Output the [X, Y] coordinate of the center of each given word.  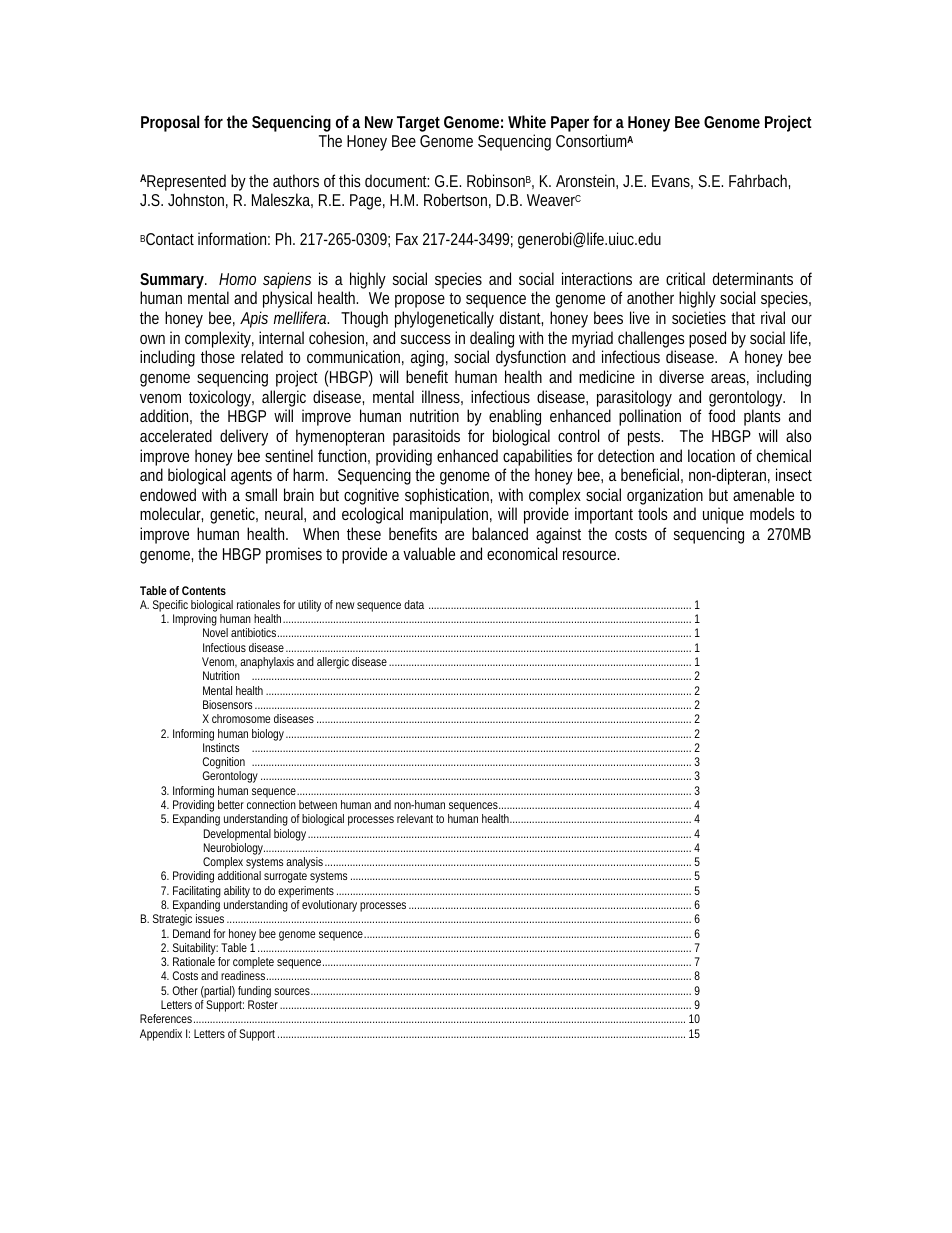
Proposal [170, 123]
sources [293, 991]
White [527, 121]
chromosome [241, 718]
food [721, 415]
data [414, 604]
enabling [515, 417]
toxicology [221, 400]
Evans [672, 182]
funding [254, 993]
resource [591, 555]
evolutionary [329, 906]
